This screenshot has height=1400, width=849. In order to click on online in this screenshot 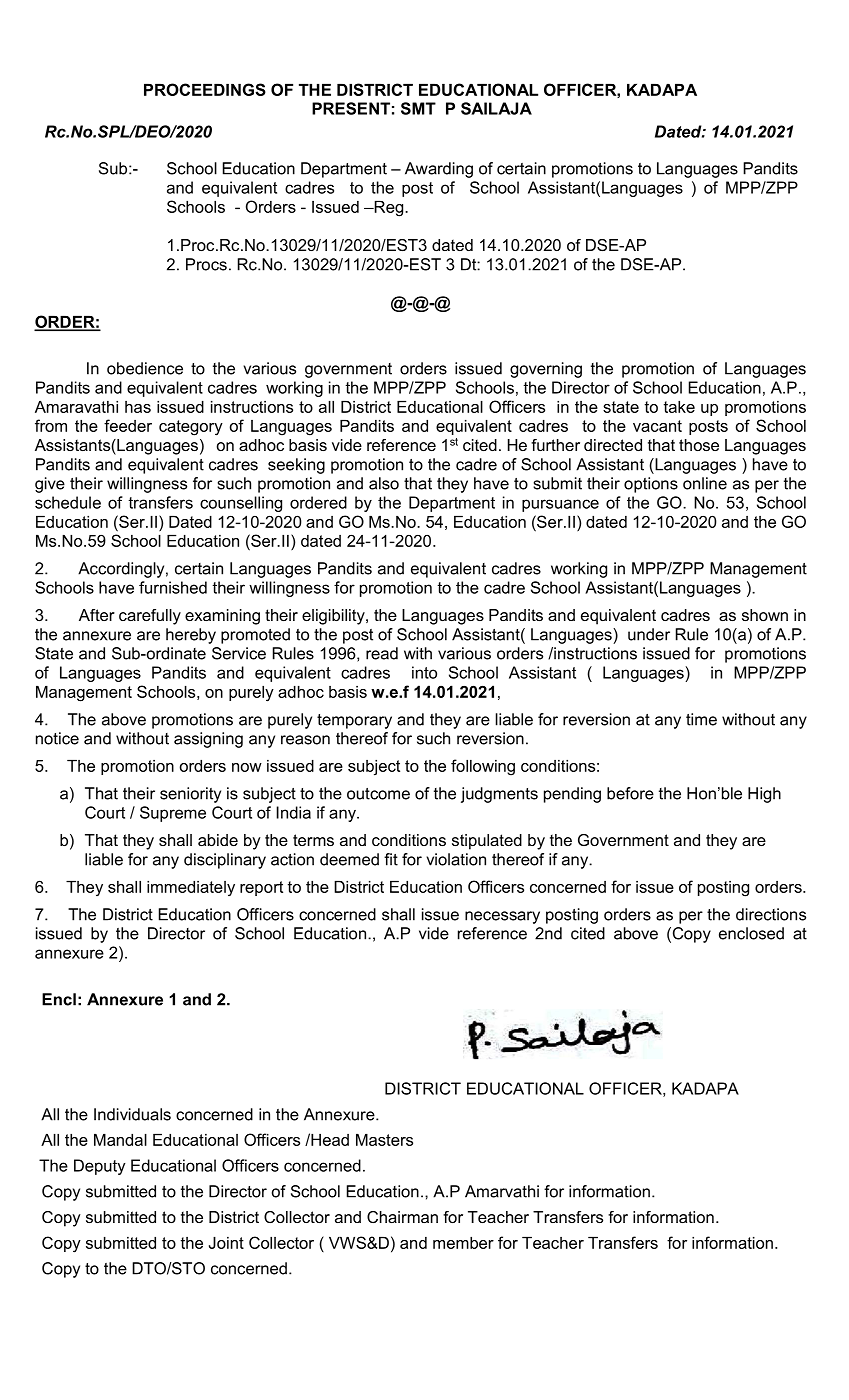, I will do `click(705, 483)`.
